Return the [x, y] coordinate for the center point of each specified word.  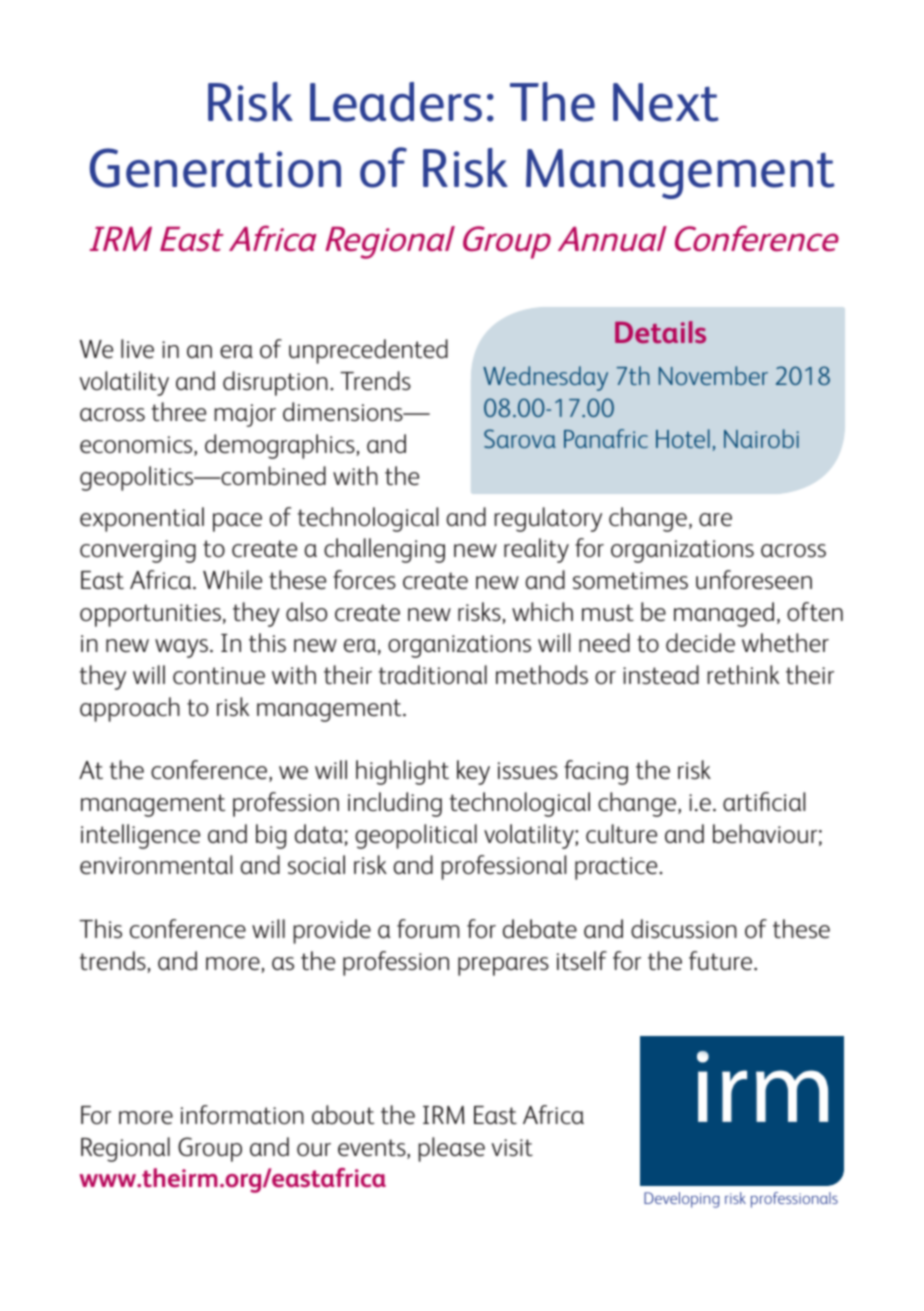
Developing [681, 1200]
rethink [743, 674]
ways [183, 648]
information [242, 1114]
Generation [215, 168]
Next [666, 102]
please [451, 1149]
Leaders [396, 102]
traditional [433, 674]
